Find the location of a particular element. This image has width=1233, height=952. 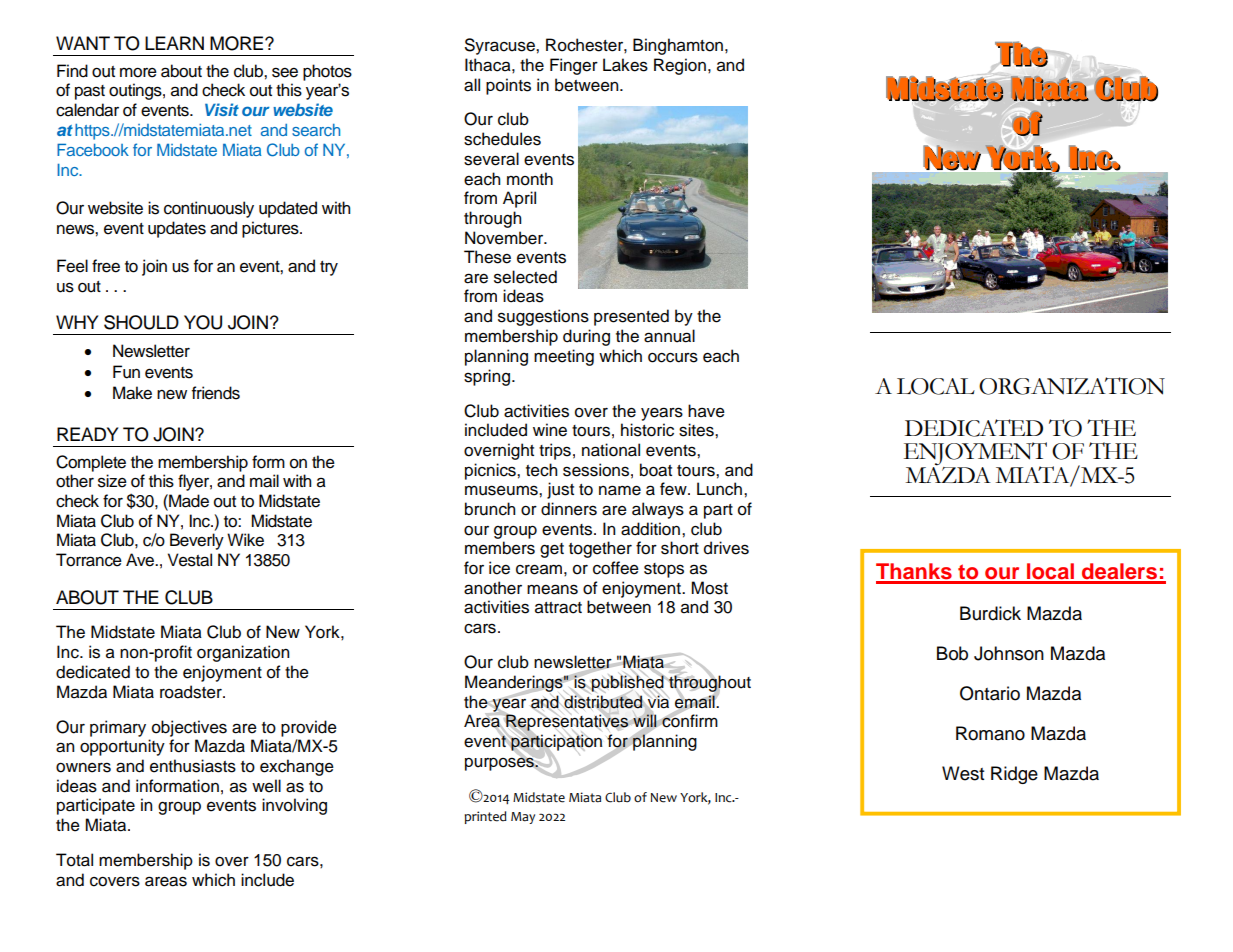

annual is located at coordinates (669, 336).
